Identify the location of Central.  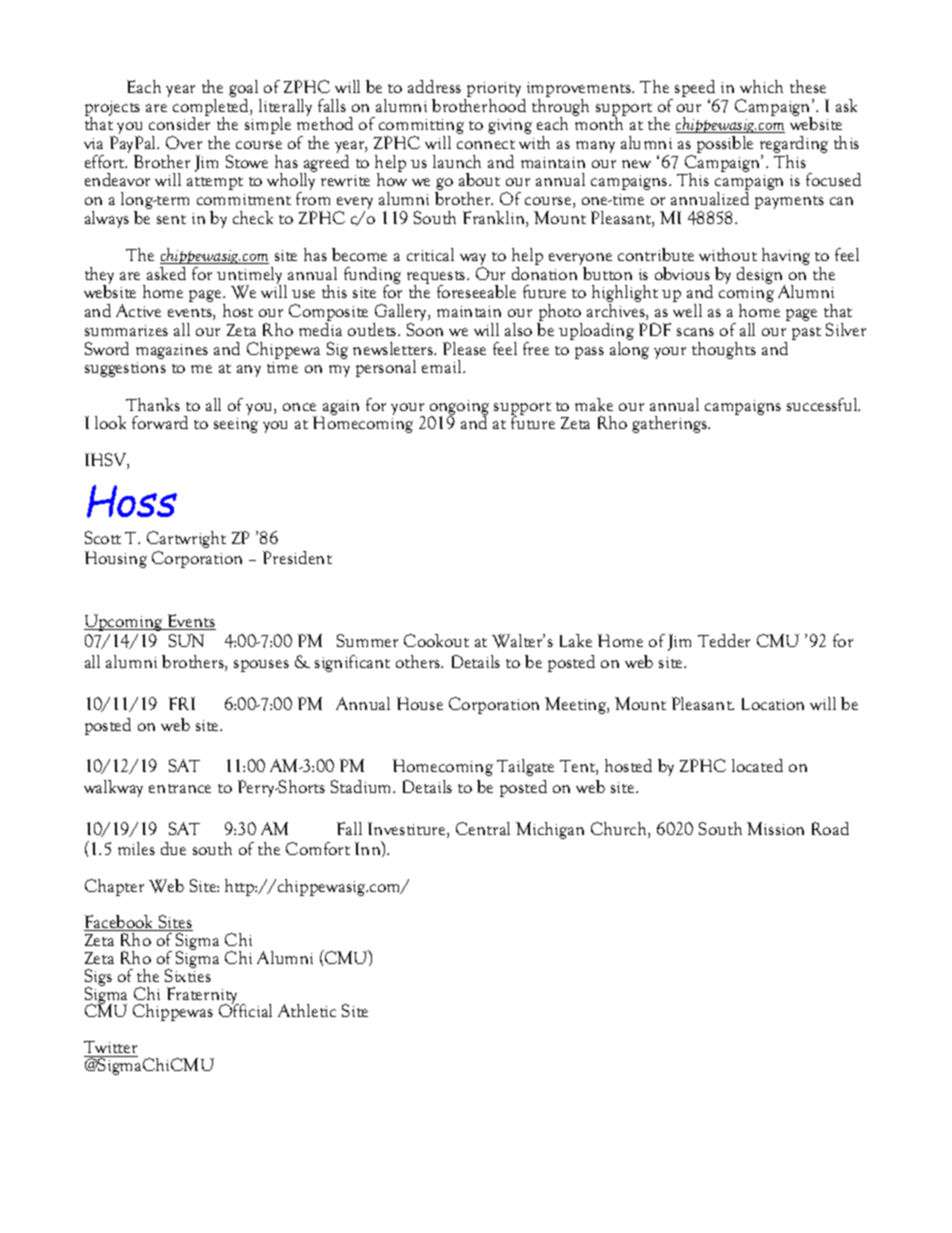
(483, 828).
